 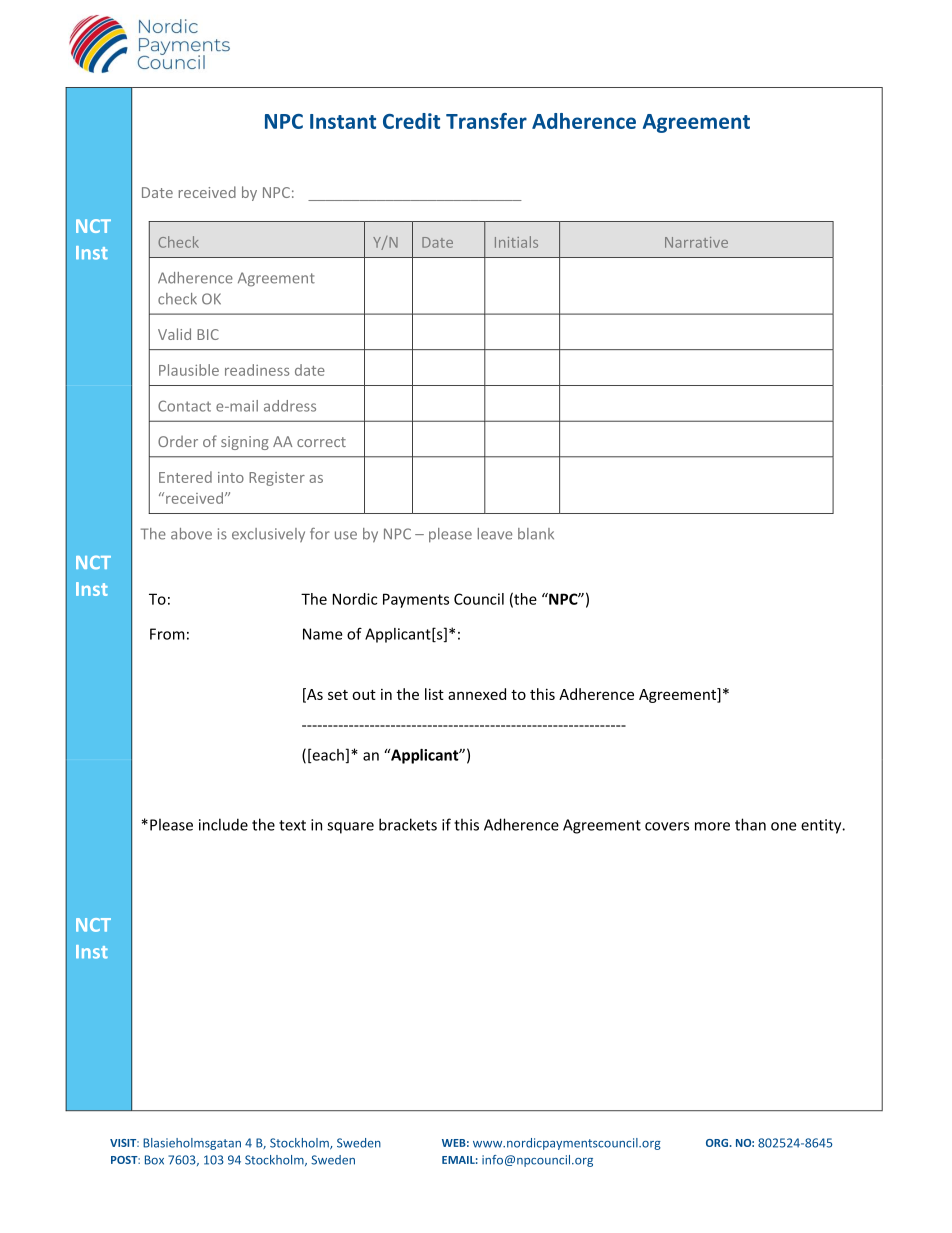 I want to click on Transfer, so click(x=486, y=121).
